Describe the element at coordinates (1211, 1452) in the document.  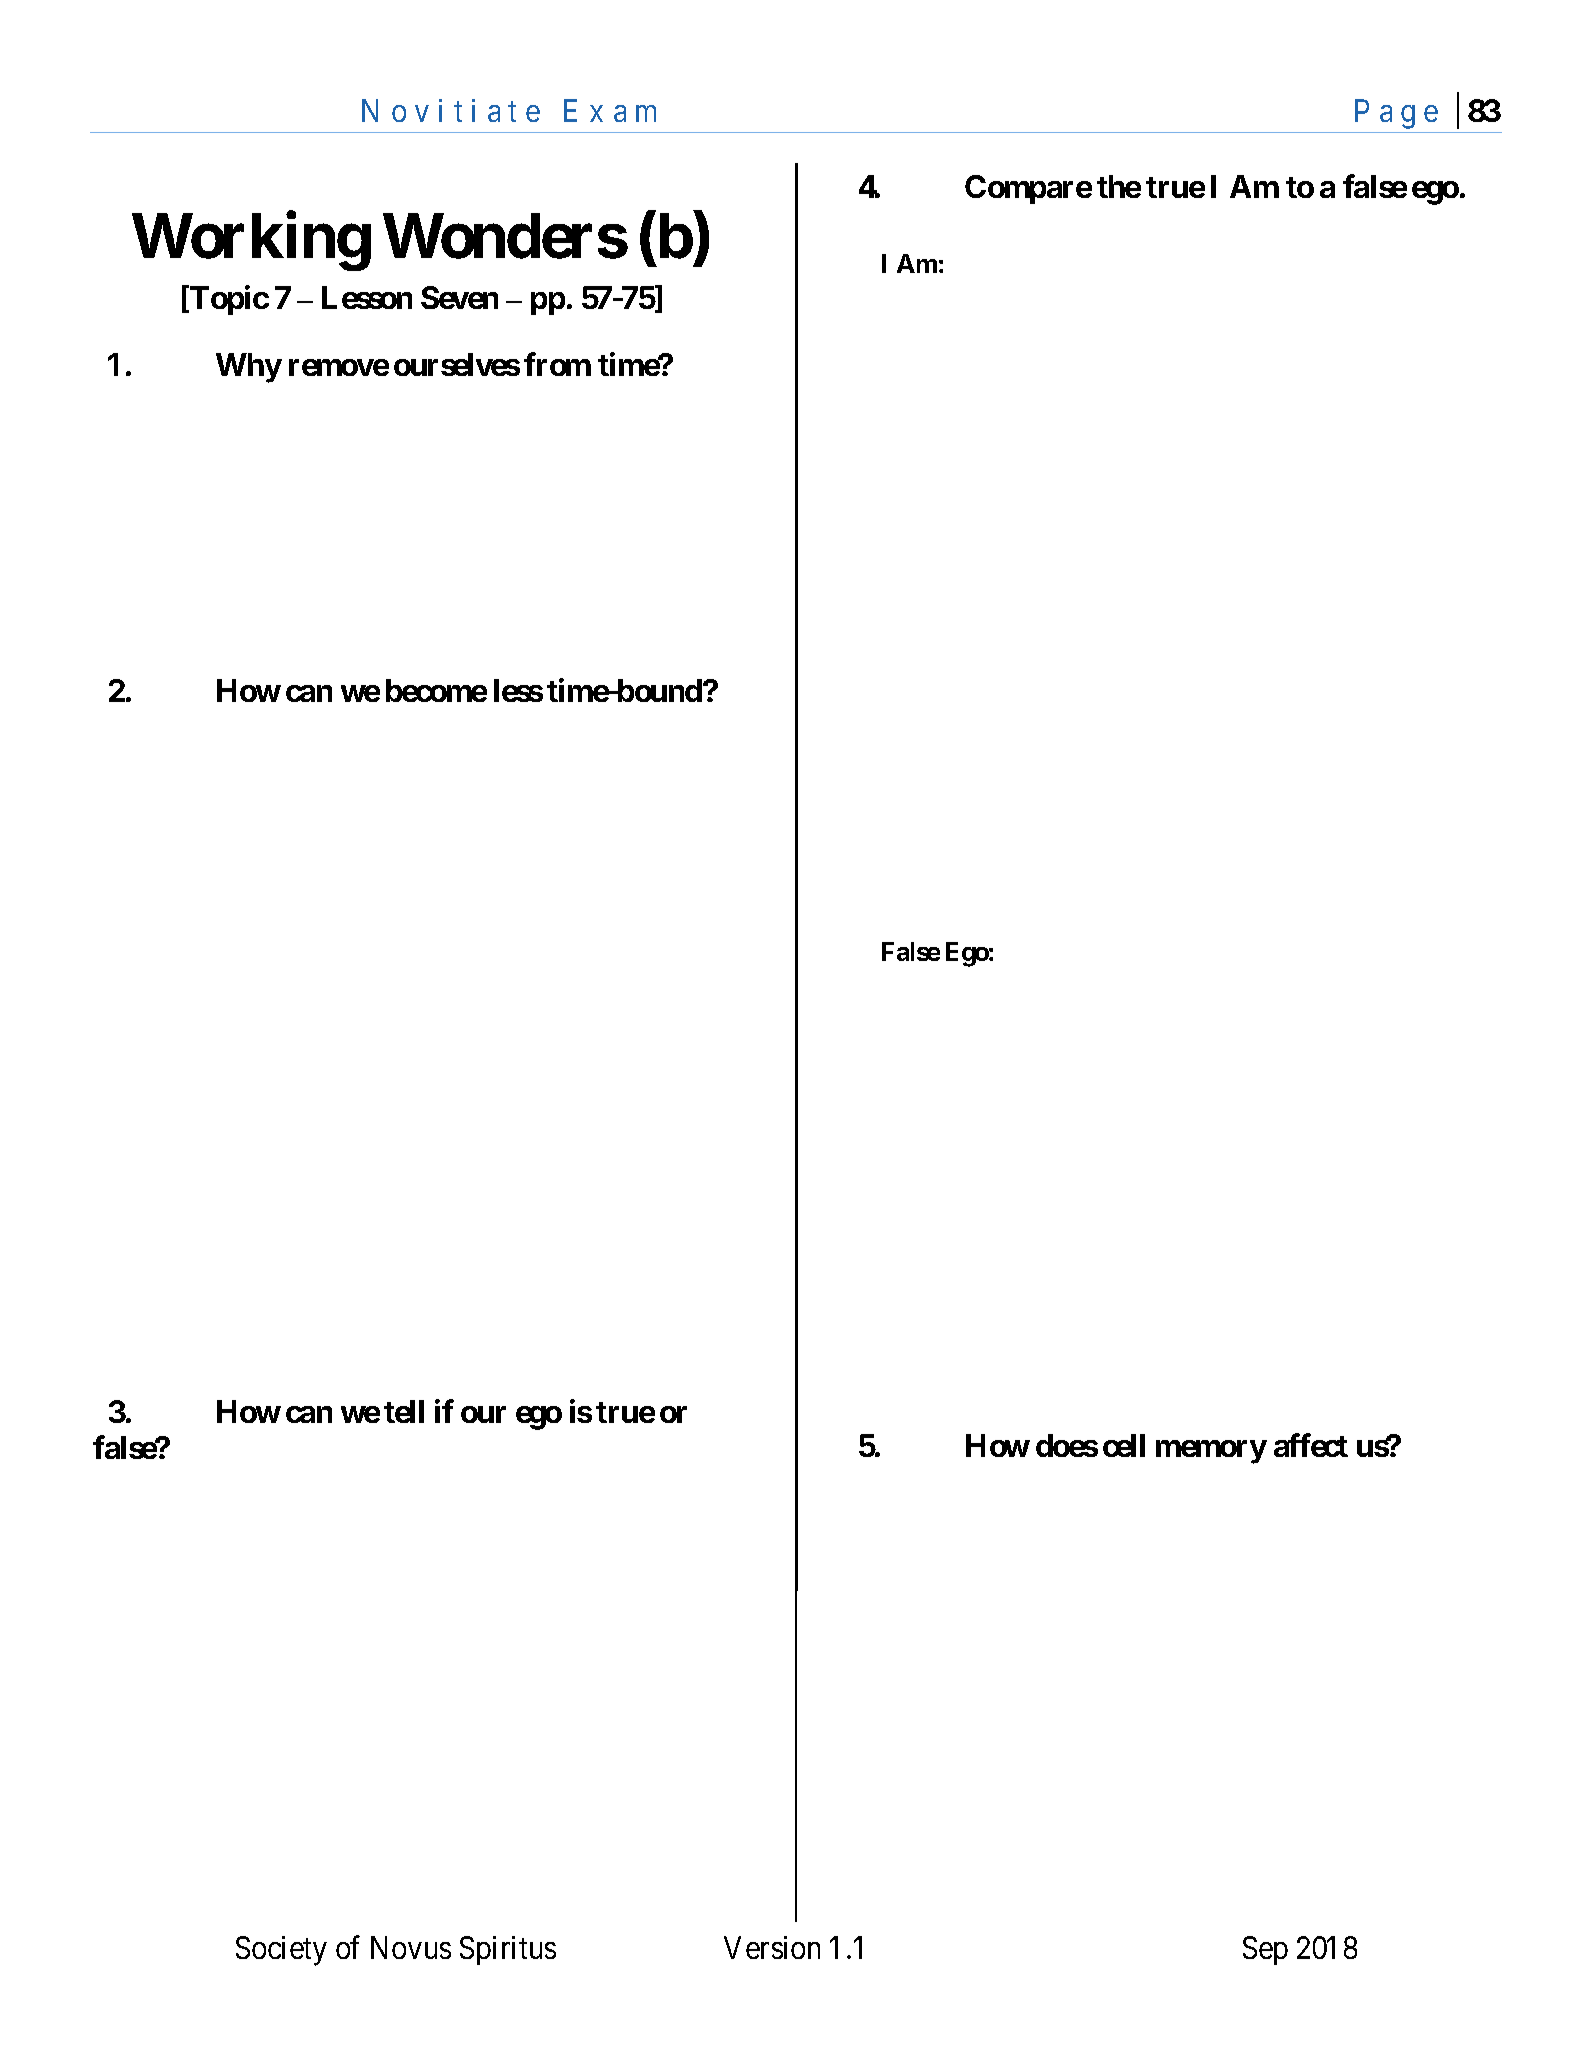
I see `memory` at that location.
